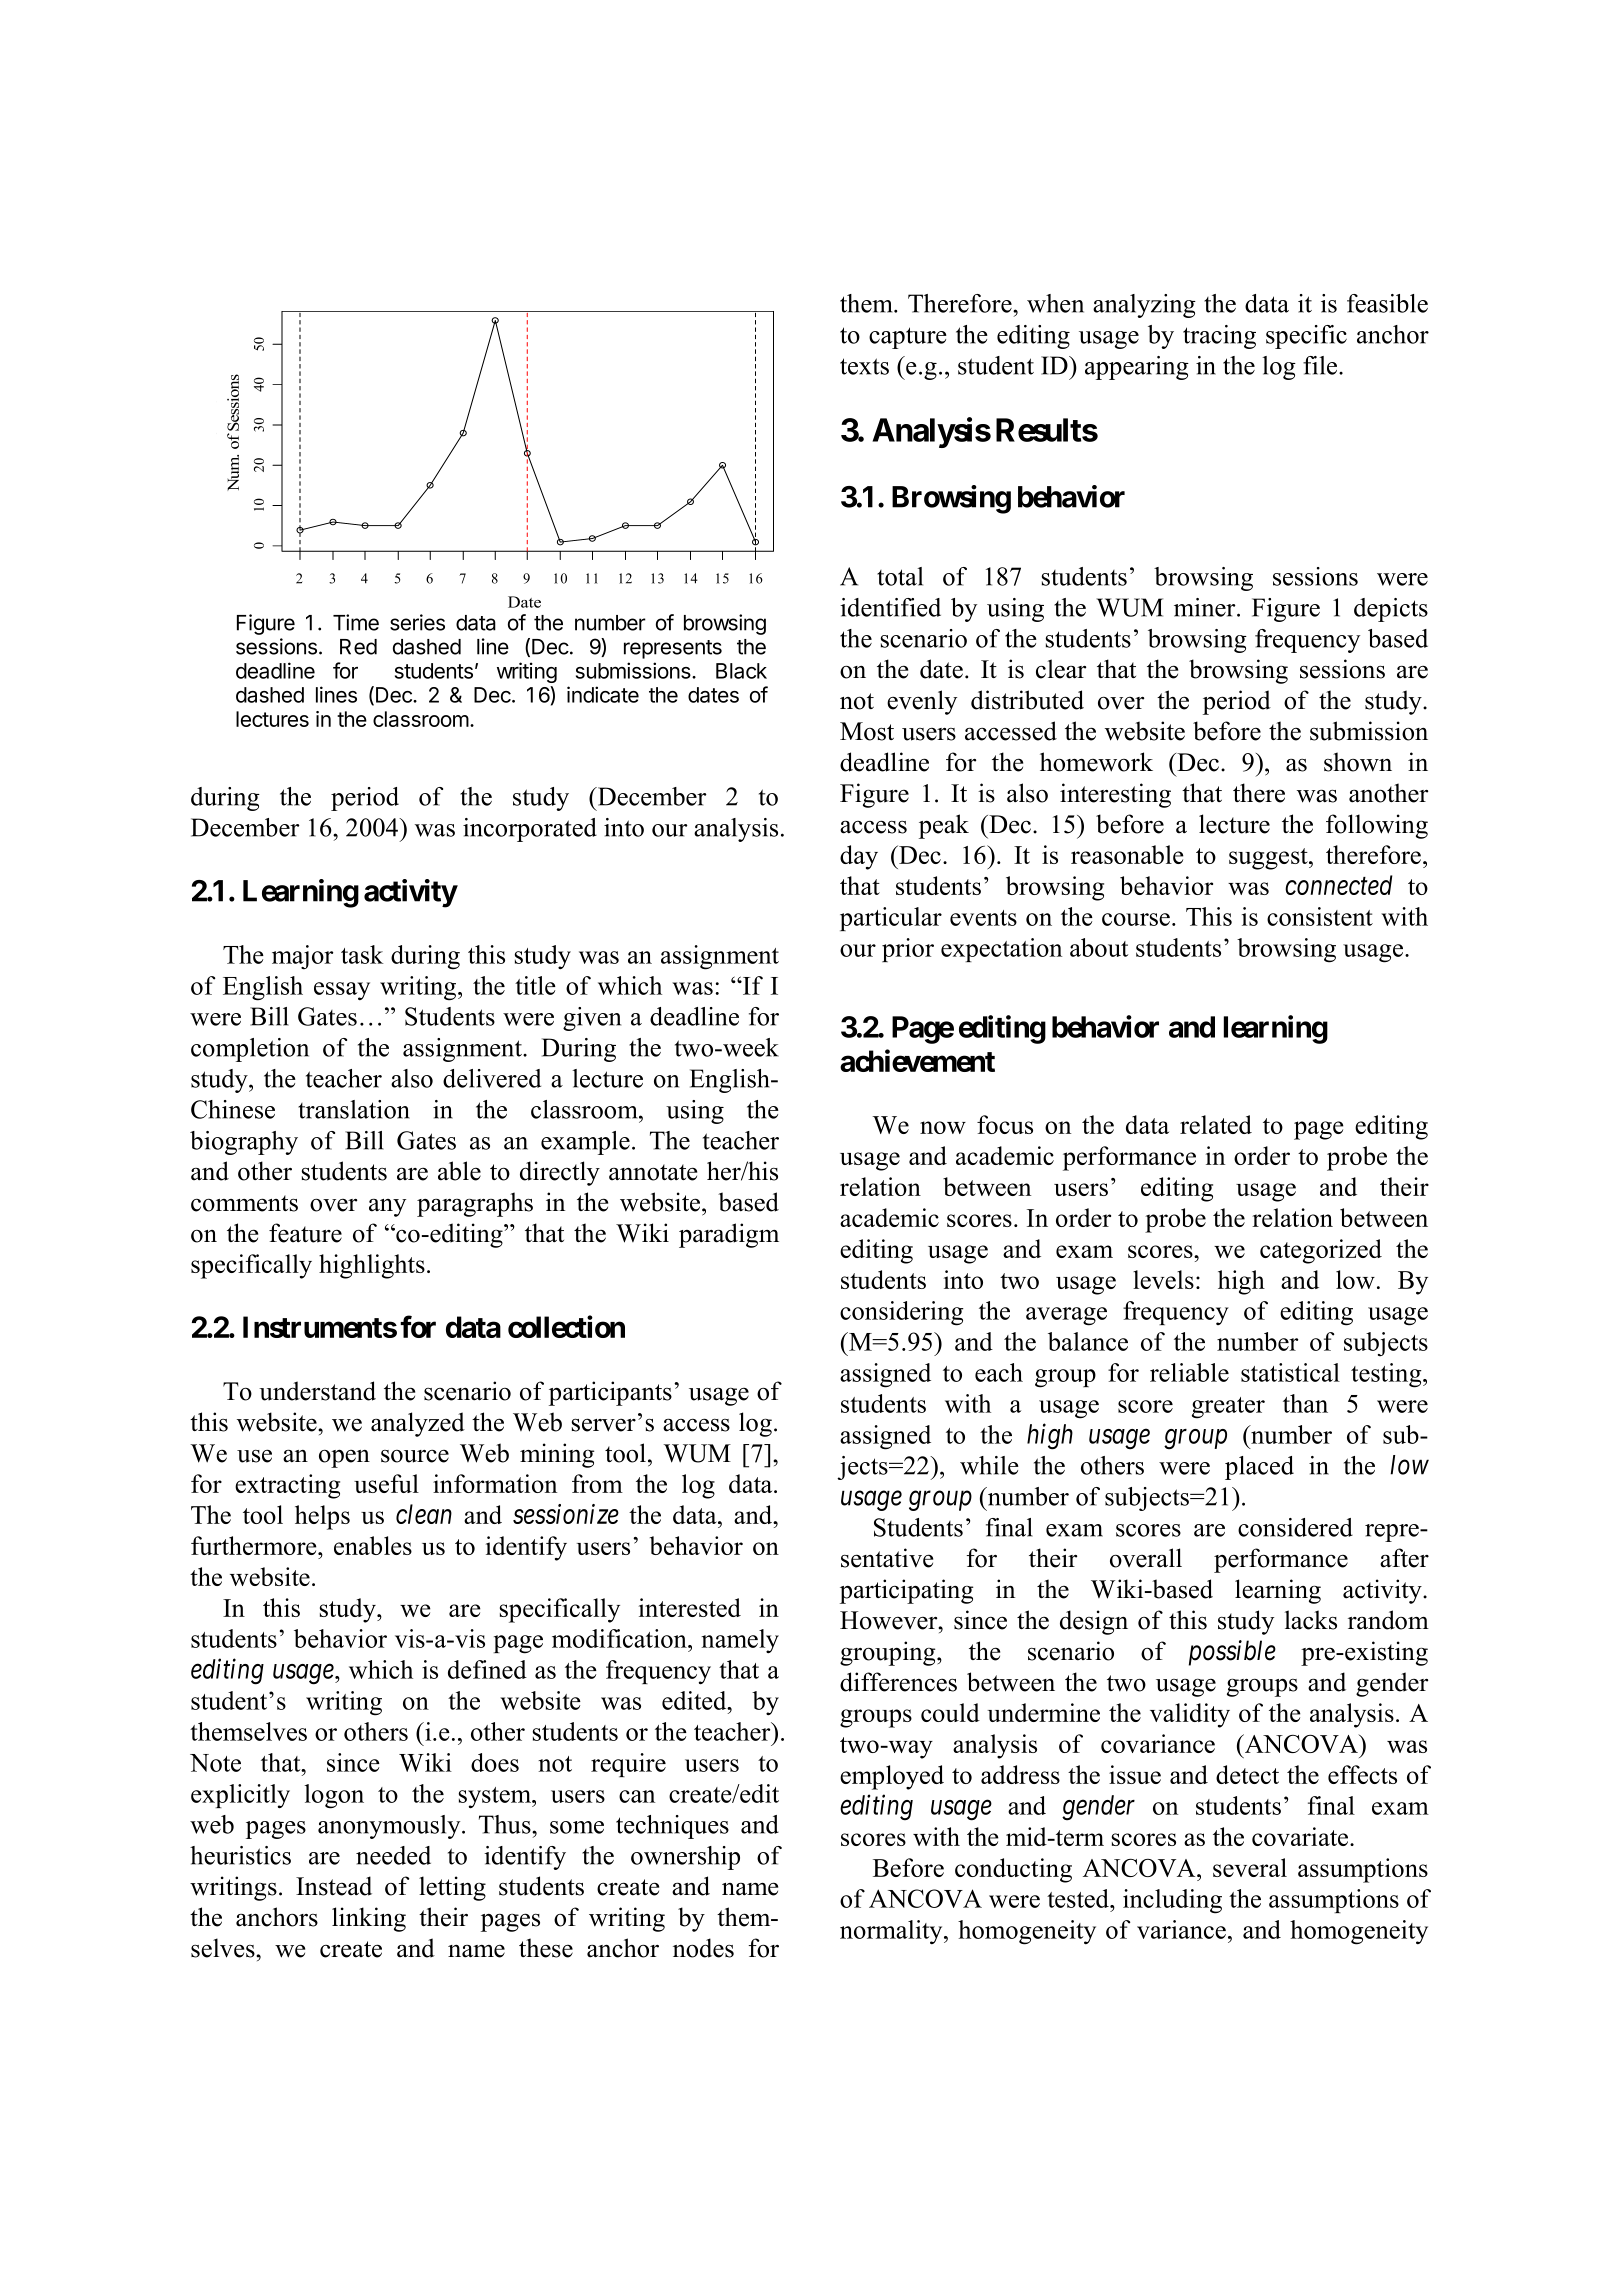  I want to click on related, so click(1216, 1124).
